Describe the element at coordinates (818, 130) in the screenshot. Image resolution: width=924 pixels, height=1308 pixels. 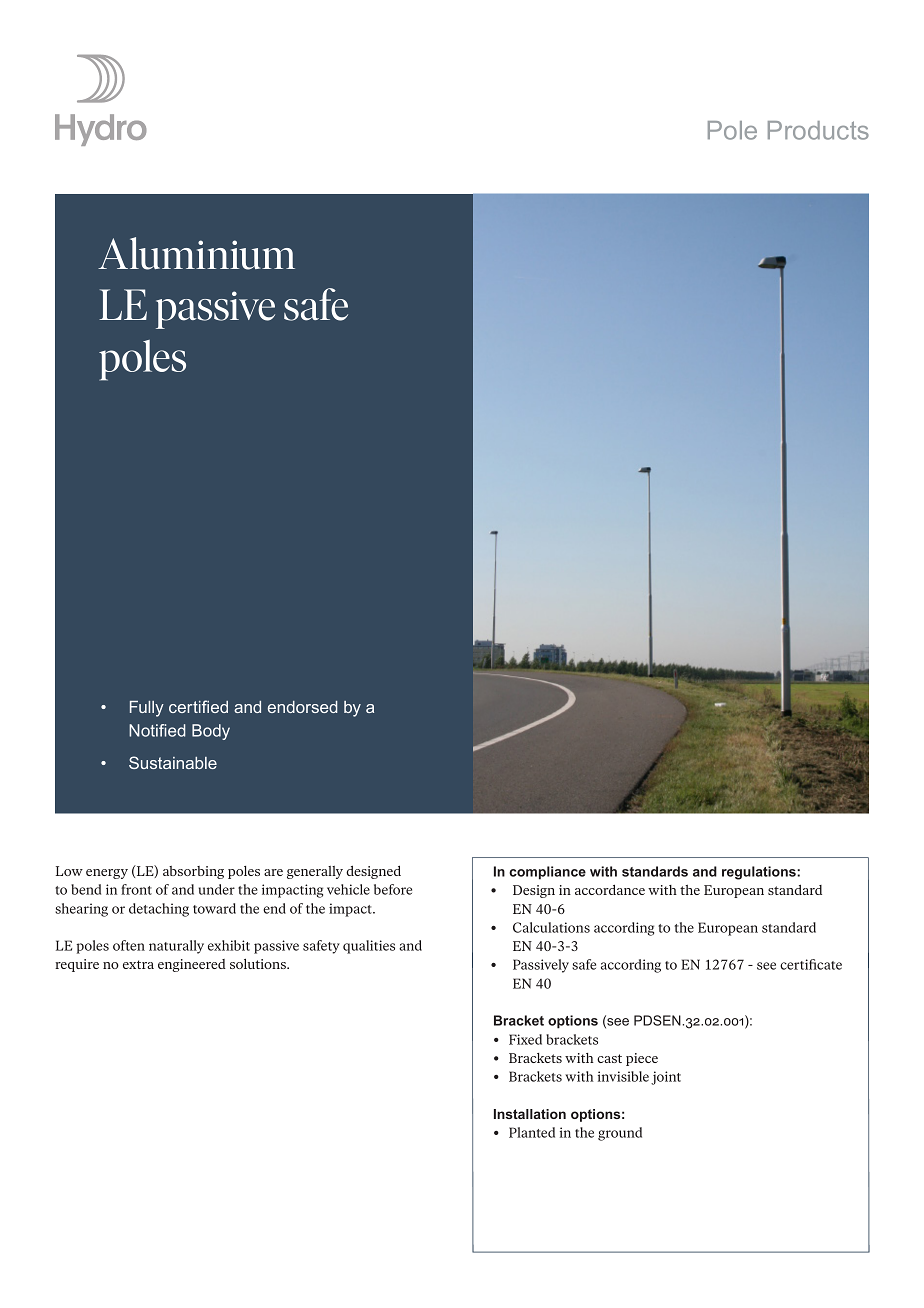
I see `Products` at that location.
